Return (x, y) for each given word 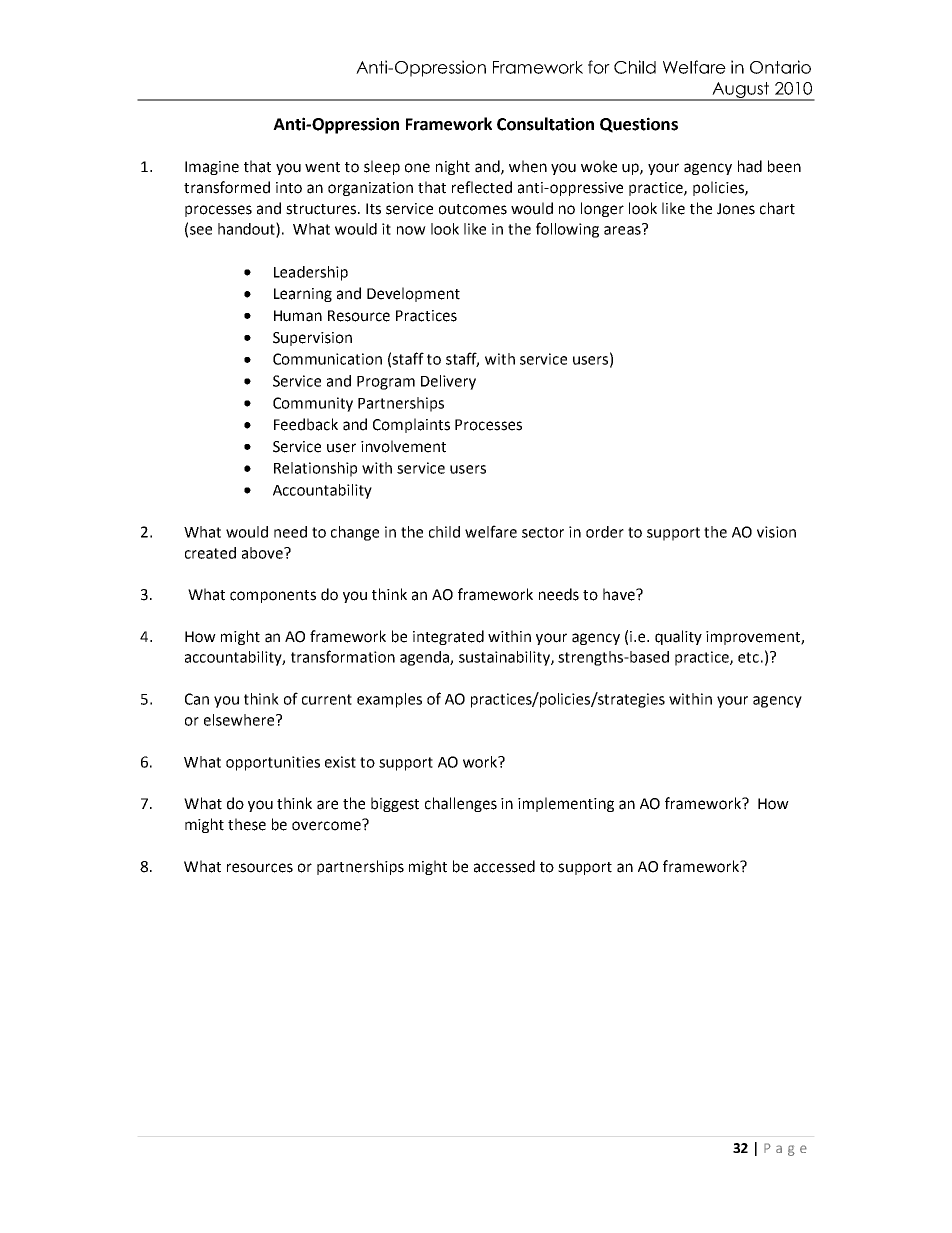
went (322, 167)
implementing (566, 804)
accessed (504, 866)
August (741, 91)
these (247, 824)
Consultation (545, 124)
